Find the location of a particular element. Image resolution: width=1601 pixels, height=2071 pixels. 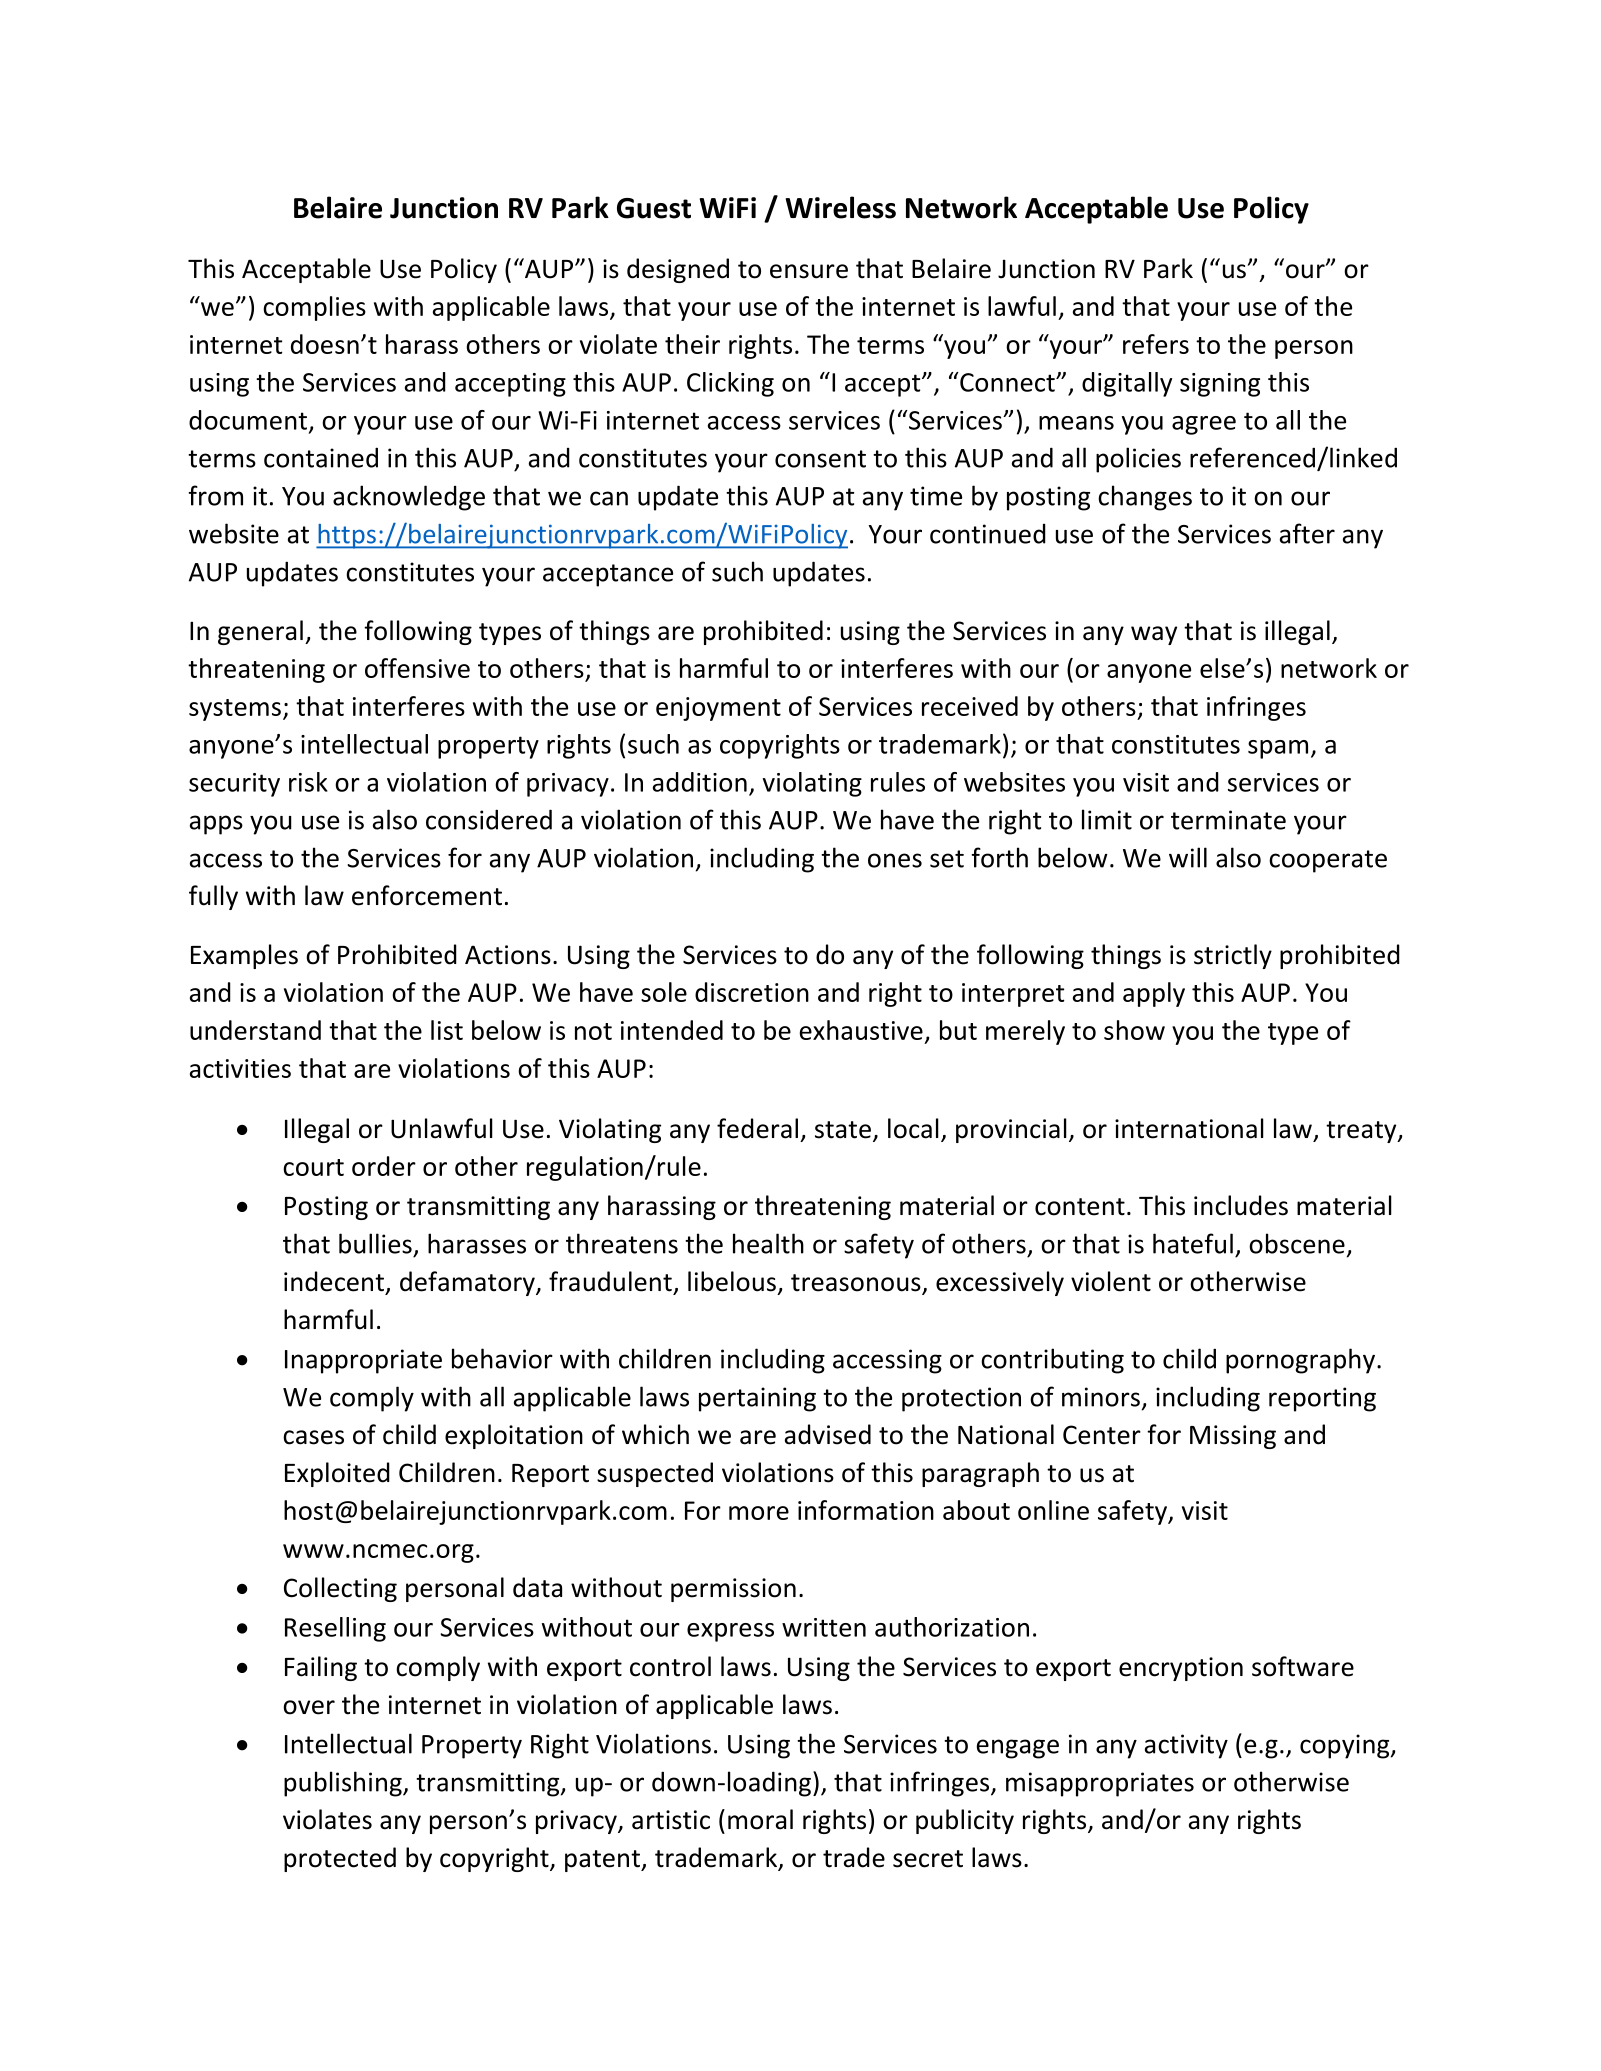

list is located at coordinates (447, 1030).
